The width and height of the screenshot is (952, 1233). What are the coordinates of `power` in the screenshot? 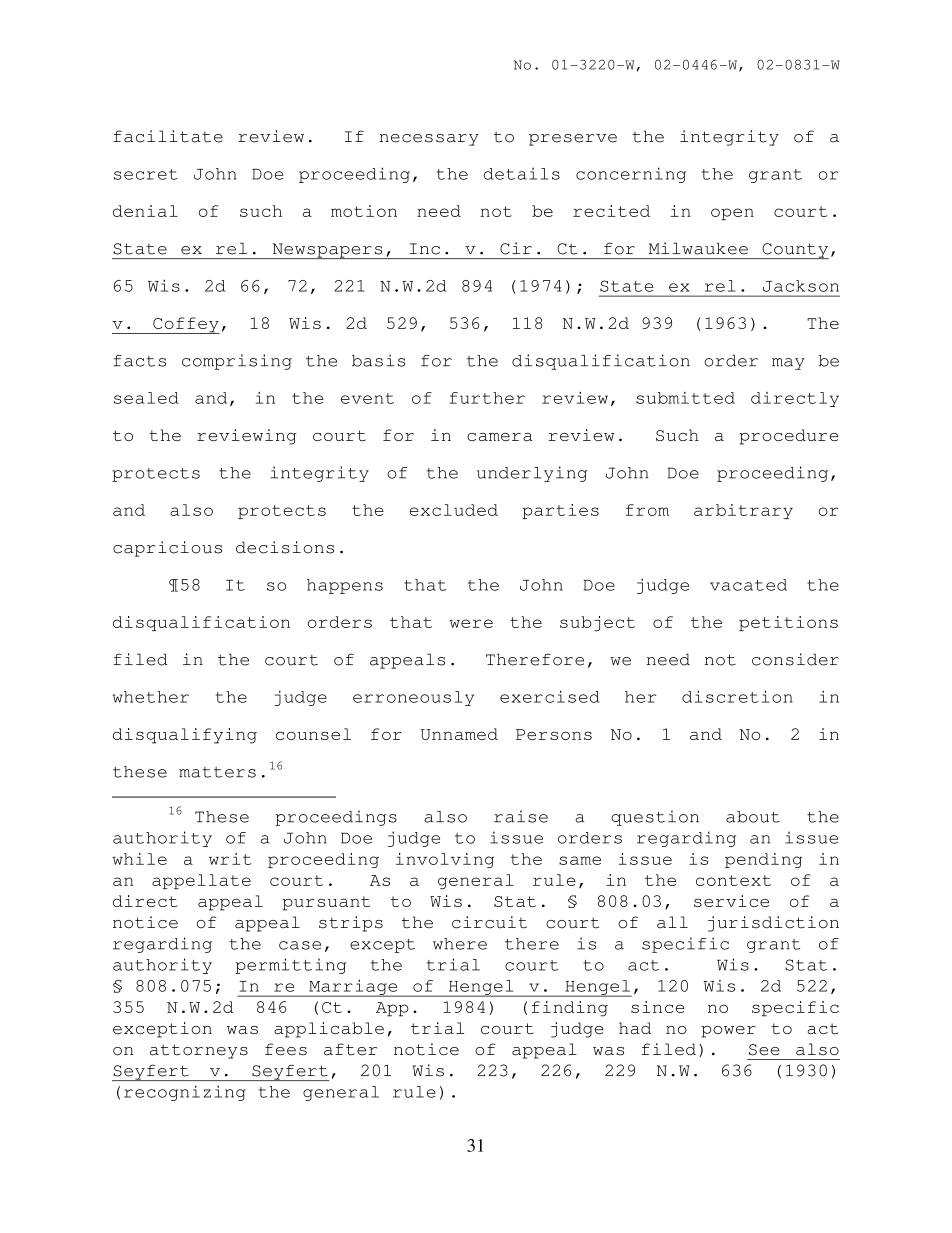 It's located at (728, 1032).
